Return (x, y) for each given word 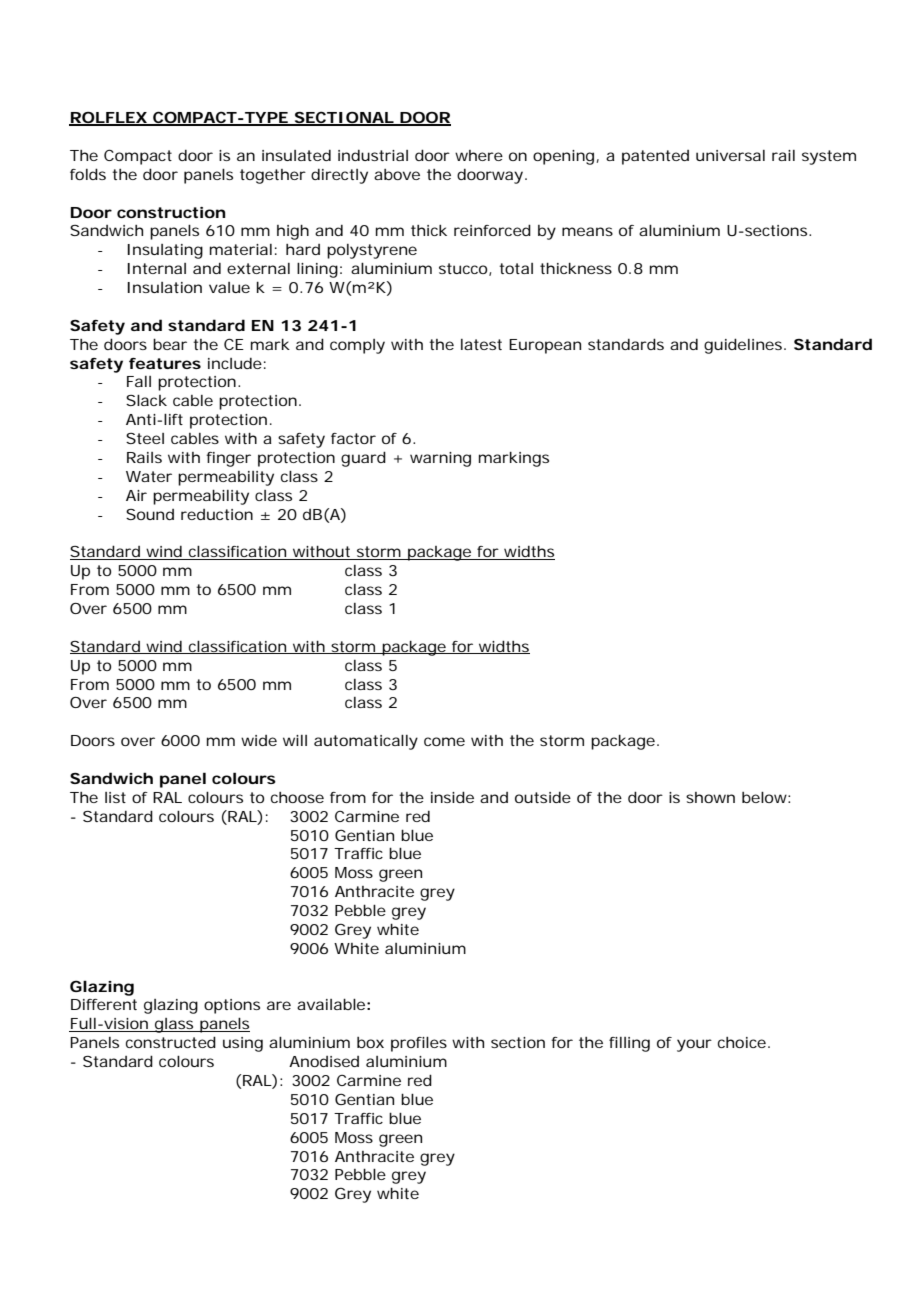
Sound (150, 514)
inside (452, 797)
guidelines (744, 346)
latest (481, 344)
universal (730, 155)
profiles (419, 1044)
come (444, 741)
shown (710, 797)
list (115, 797)
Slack (146, 400)
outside (543, 797)
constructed (171, 1042)
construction (171, 212)
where (479, 155)
